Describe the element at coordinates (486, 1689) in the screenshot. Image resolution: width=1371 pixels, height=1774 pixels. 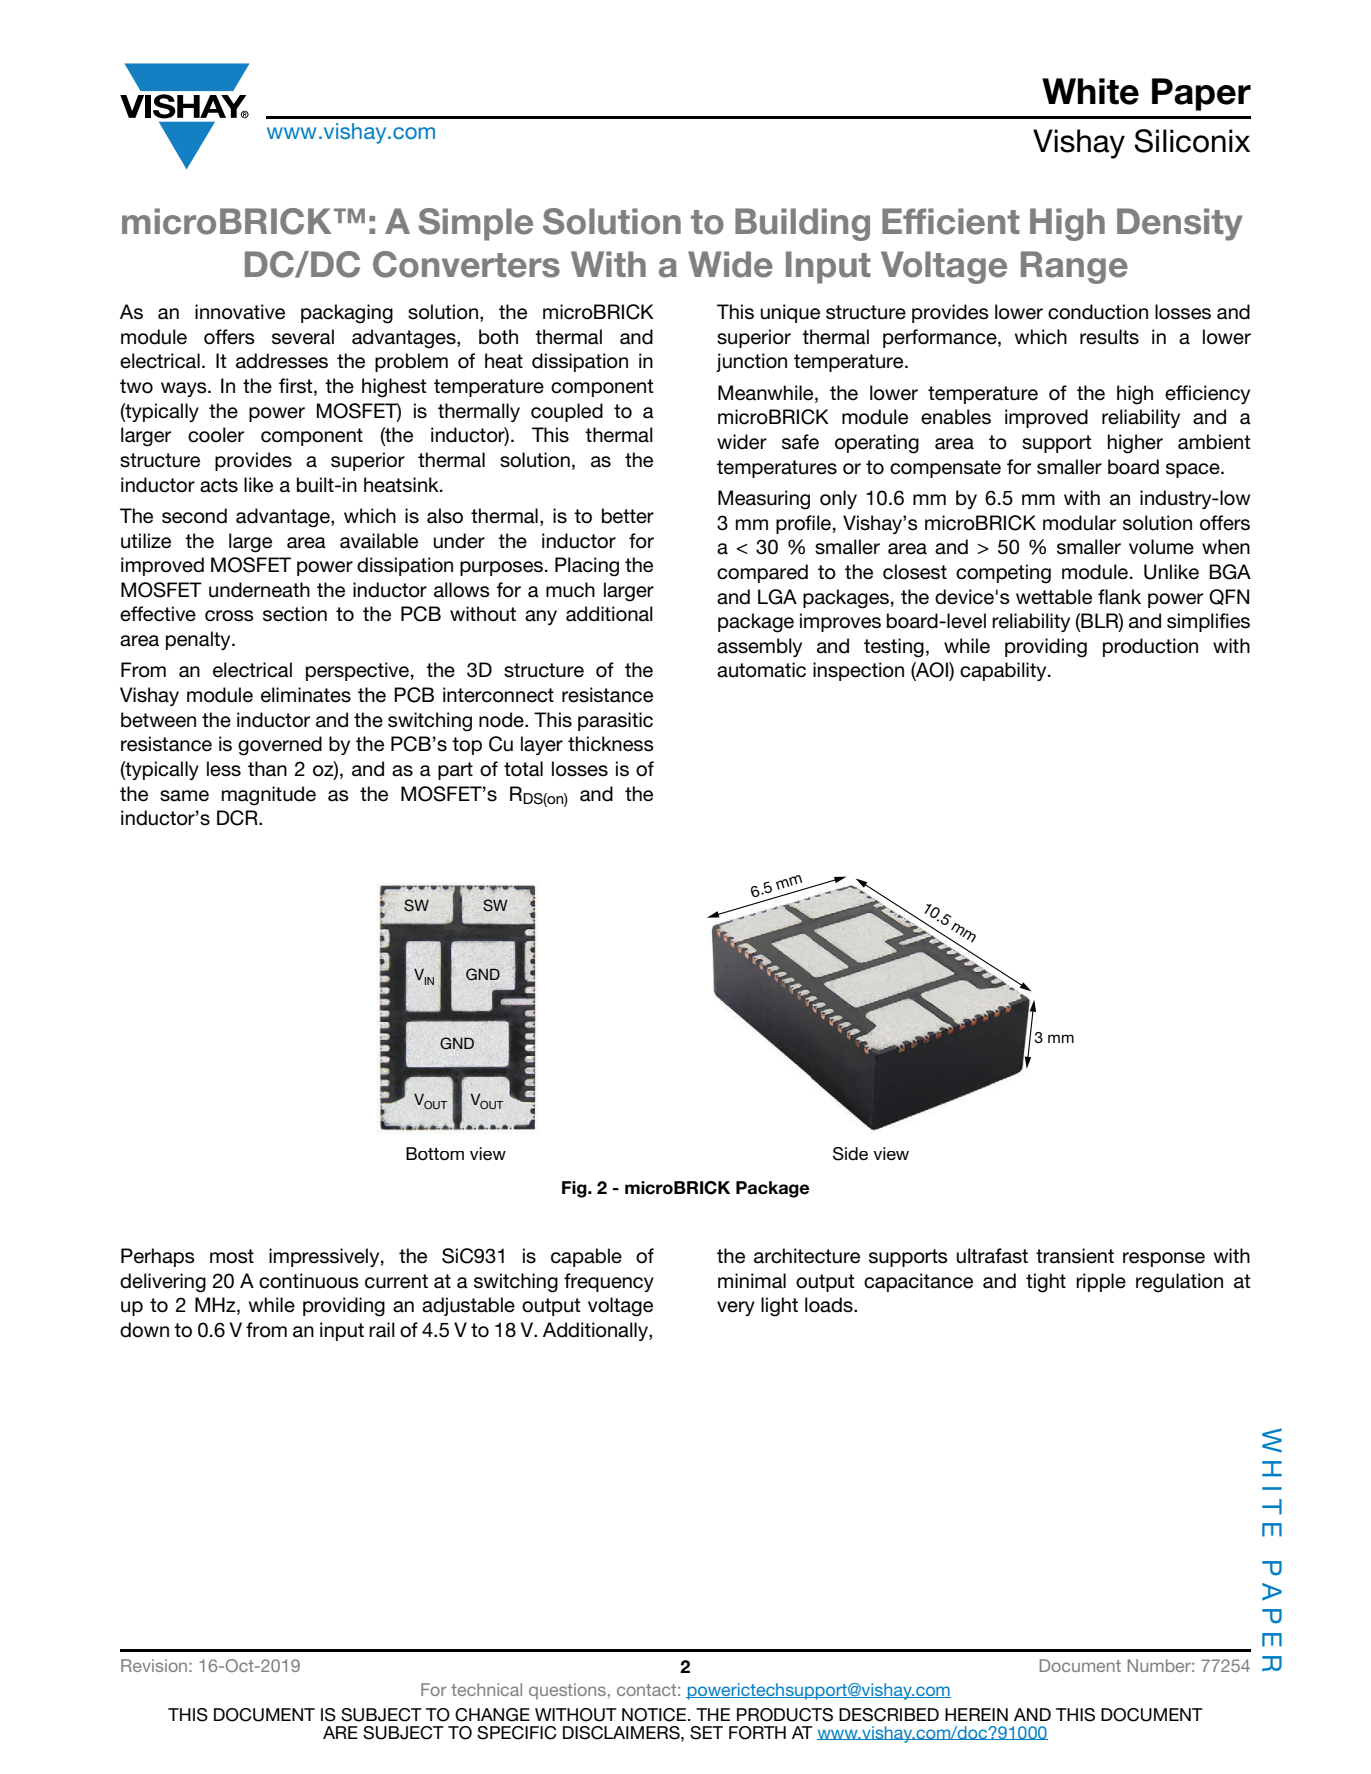
I see `technical` at that location.
